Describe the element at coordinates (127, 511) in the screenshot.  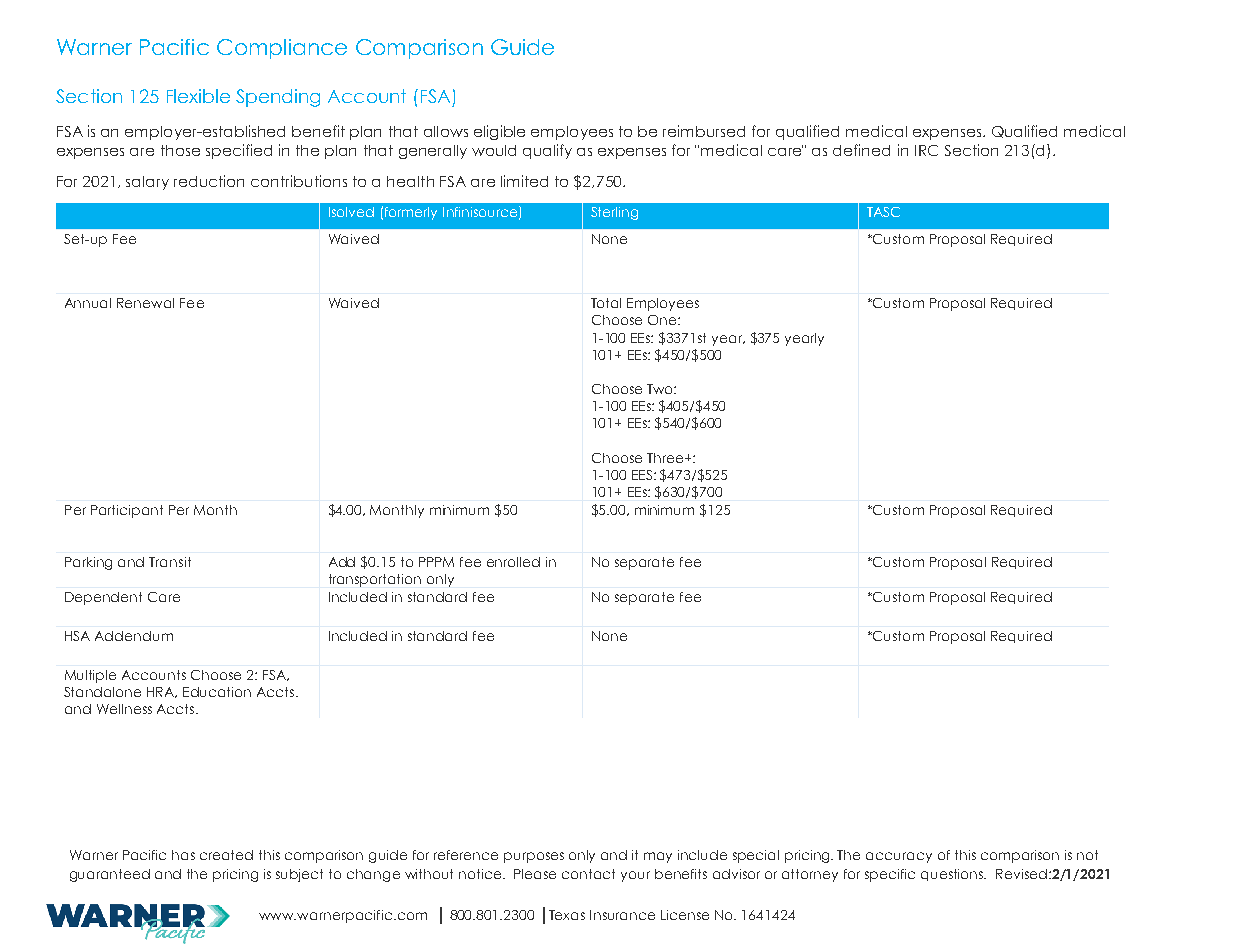
I see `Participant` at that location.
